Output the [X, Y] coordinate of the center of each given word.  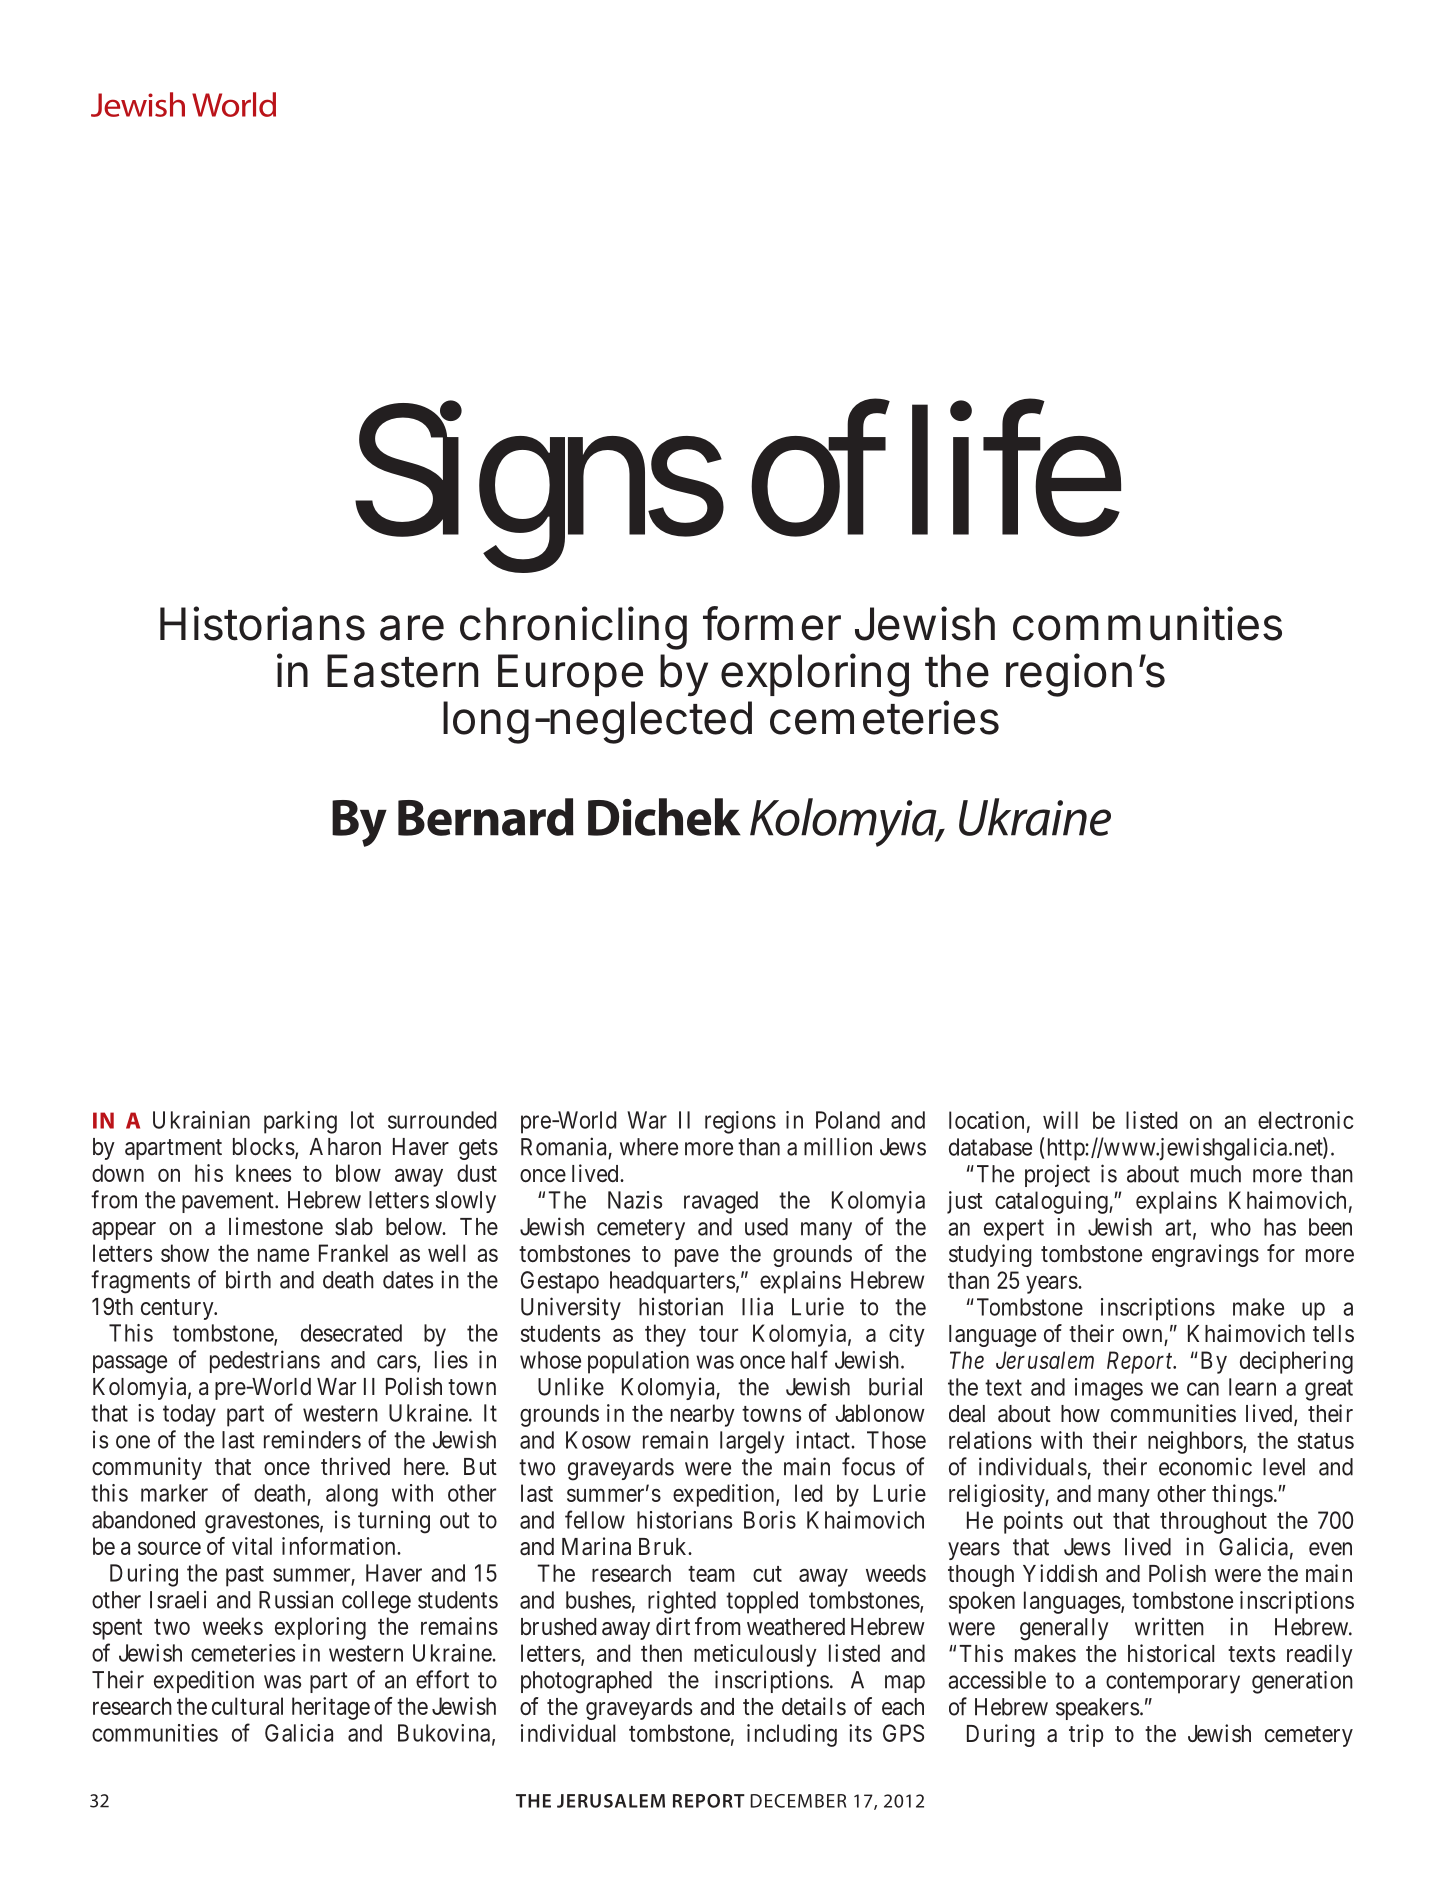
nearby [703, 1415]
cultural [247, 1706]
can [1203, 1389]
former [772, 623]
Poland [848, 1120]
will [1060, 1120]
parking [300, 1122]
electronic [1305, 1120]
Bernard [486, 817]
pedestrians [265, 1361]
